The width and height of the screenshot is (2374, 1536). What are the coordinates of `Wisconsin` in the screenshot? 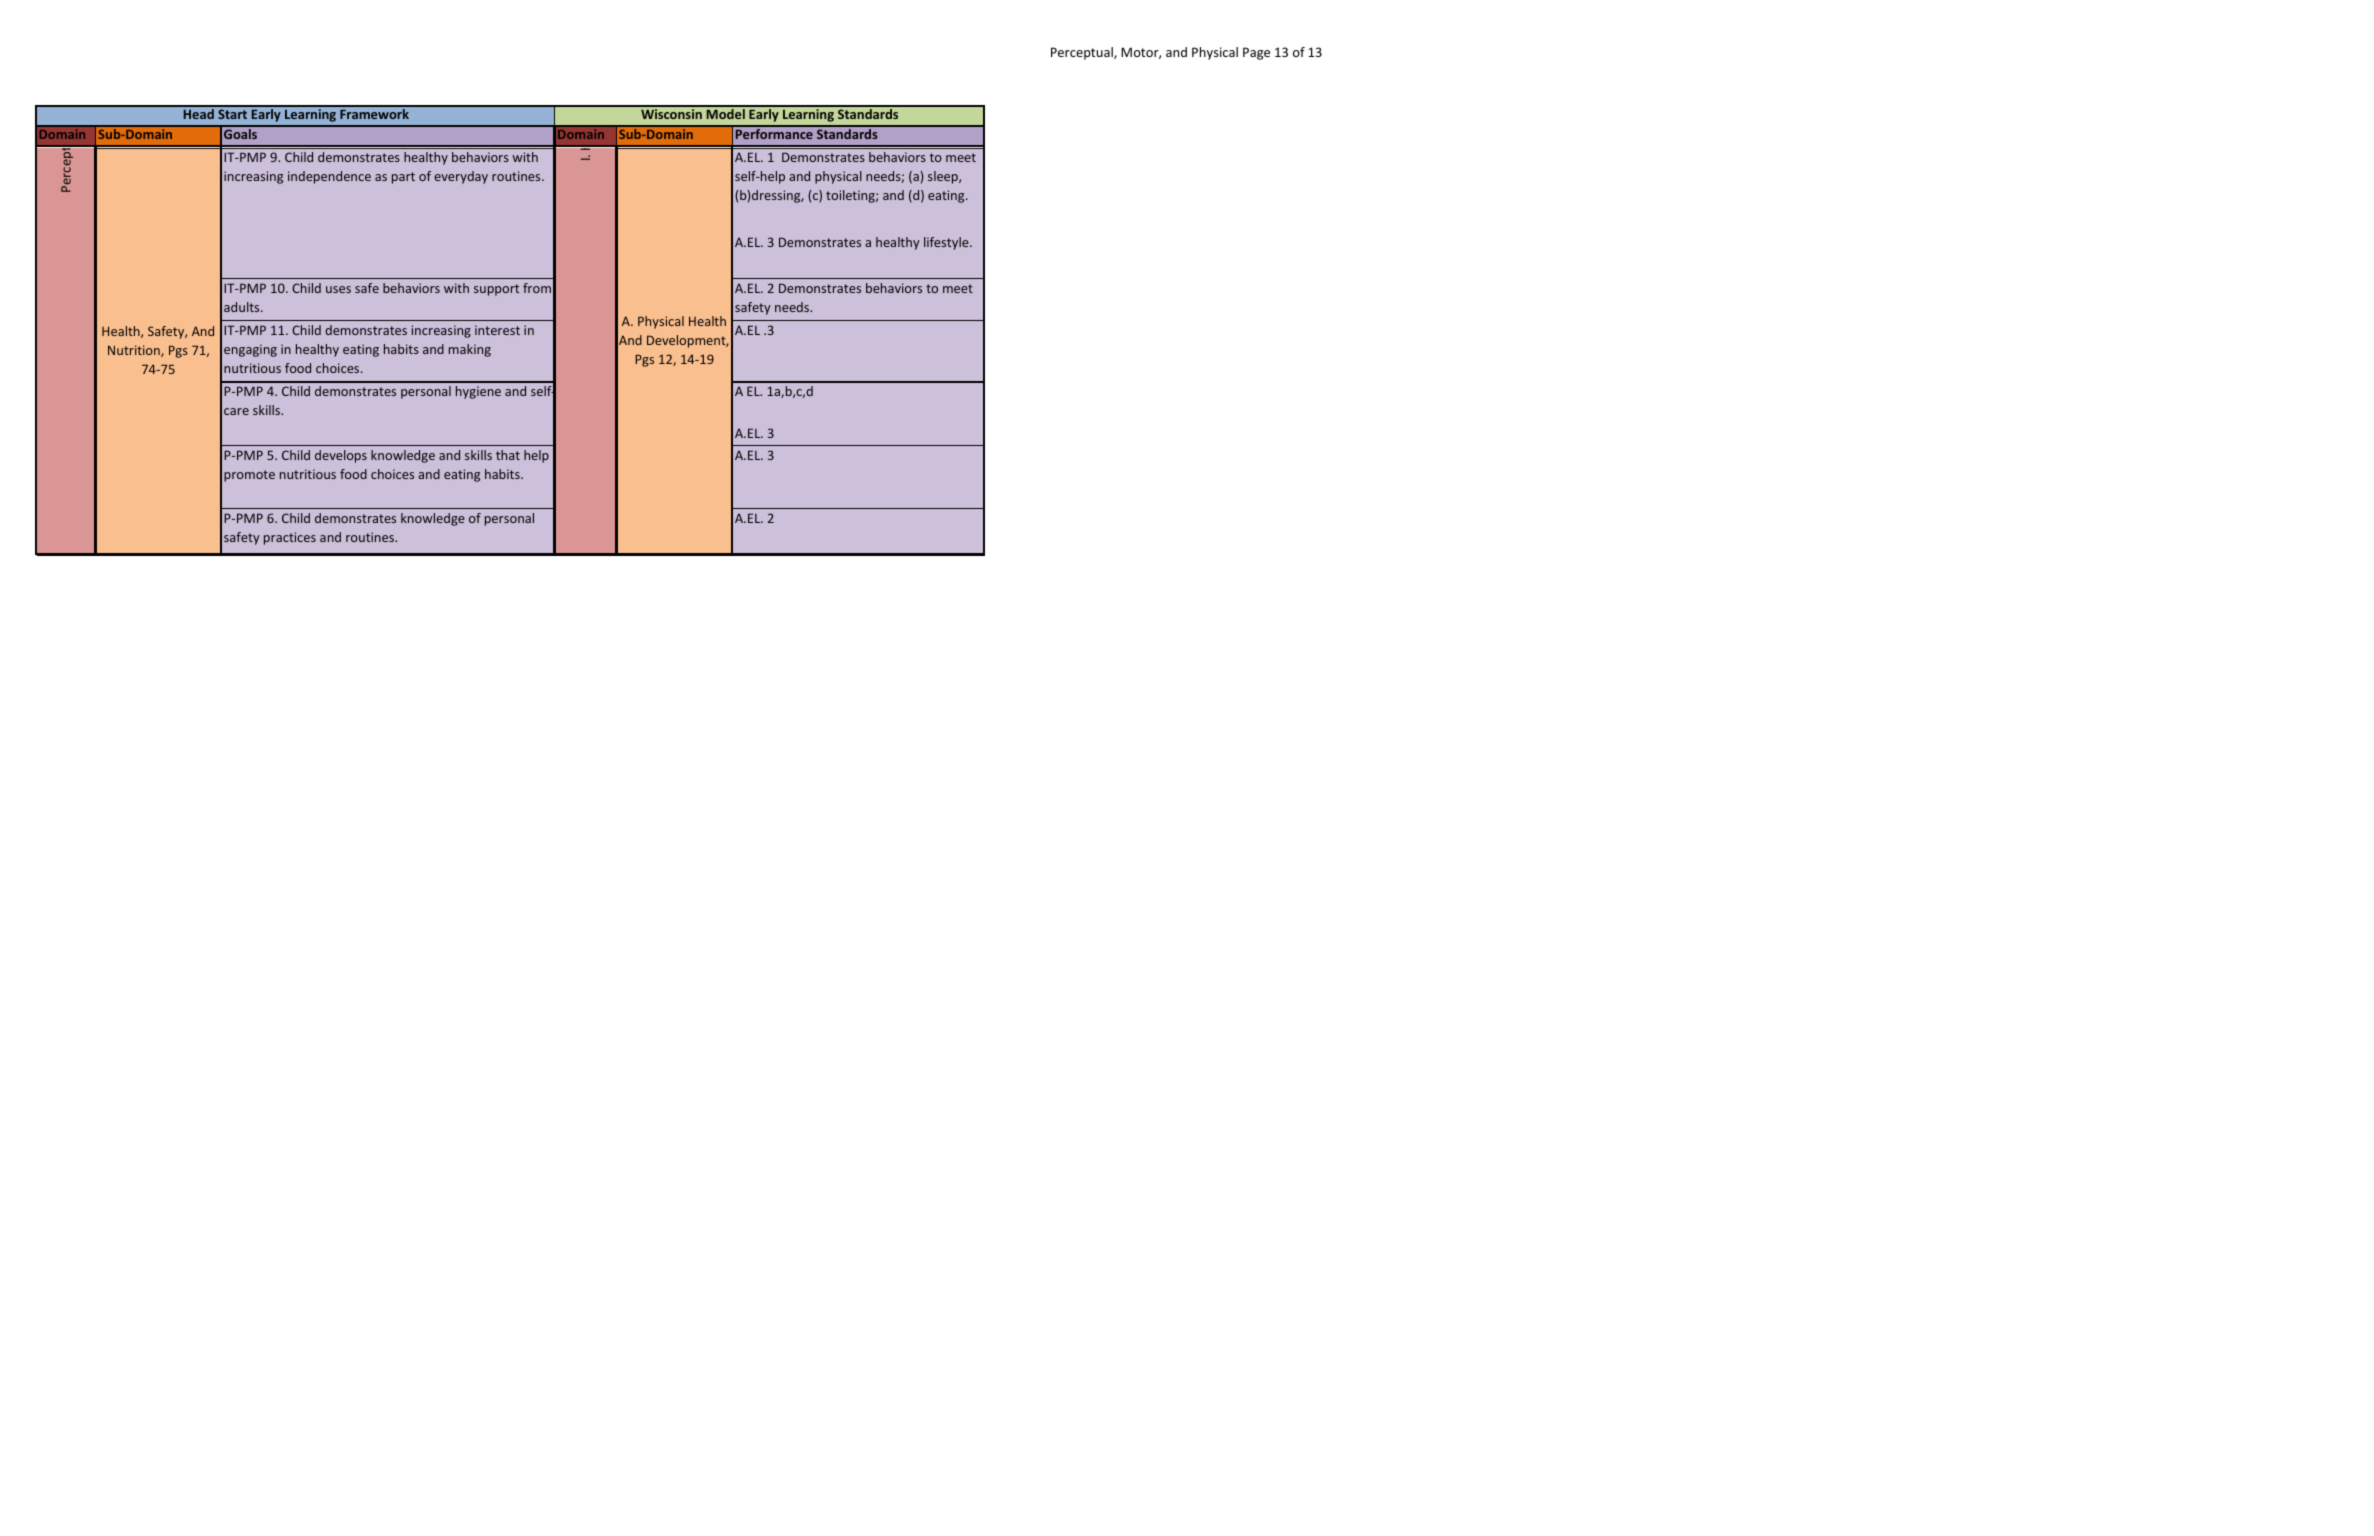 It's located at (671, 114).
